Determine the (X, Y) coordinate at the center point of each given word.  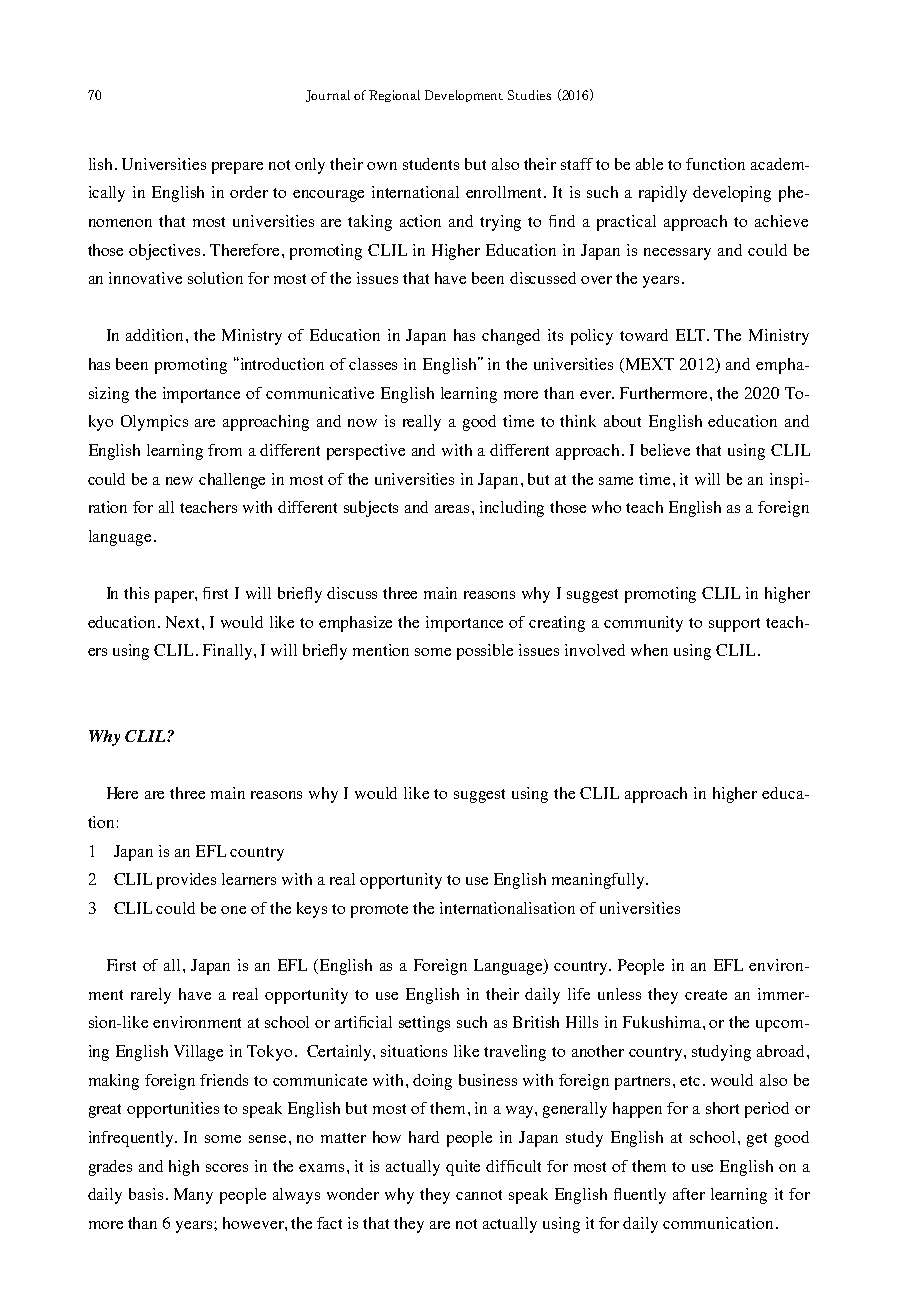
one (233, 910)
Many (193, 1196)
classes (373, 364)
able (649, 164)
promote (379, 911)
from (225, 450)
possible (485, 652)
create (706, 995)
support (734, 625)
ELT (692, 335)
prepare (237, 168)
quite (463, 1168)
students (431, 164)
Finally (229, 652)
